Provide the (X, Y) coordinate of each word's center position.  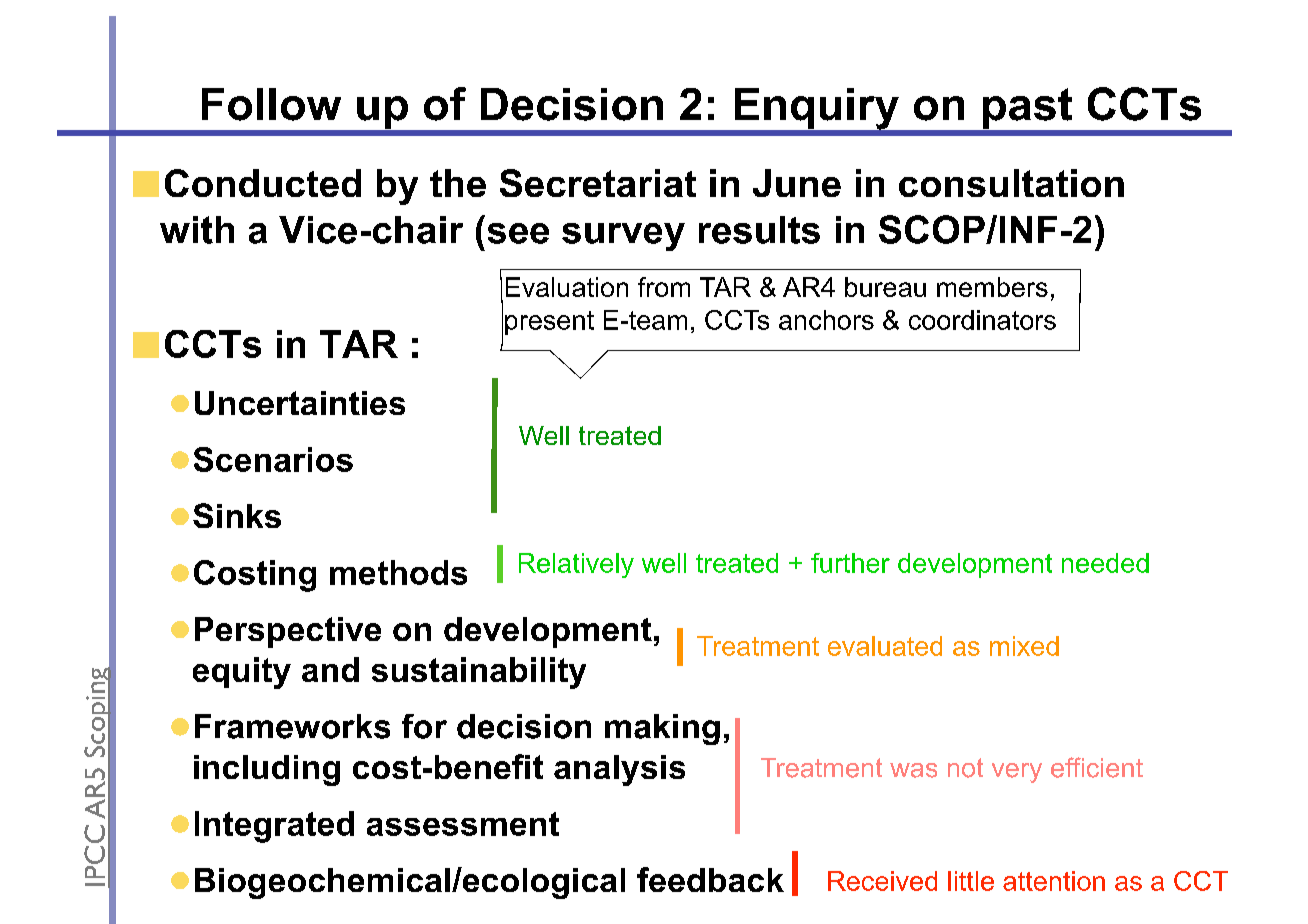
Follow (271, 104)
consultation (1011, 183)
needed (1105, 563)
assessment (463, 824)
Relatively (576, 565)
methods (398, 572)
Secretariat (598, 183)
